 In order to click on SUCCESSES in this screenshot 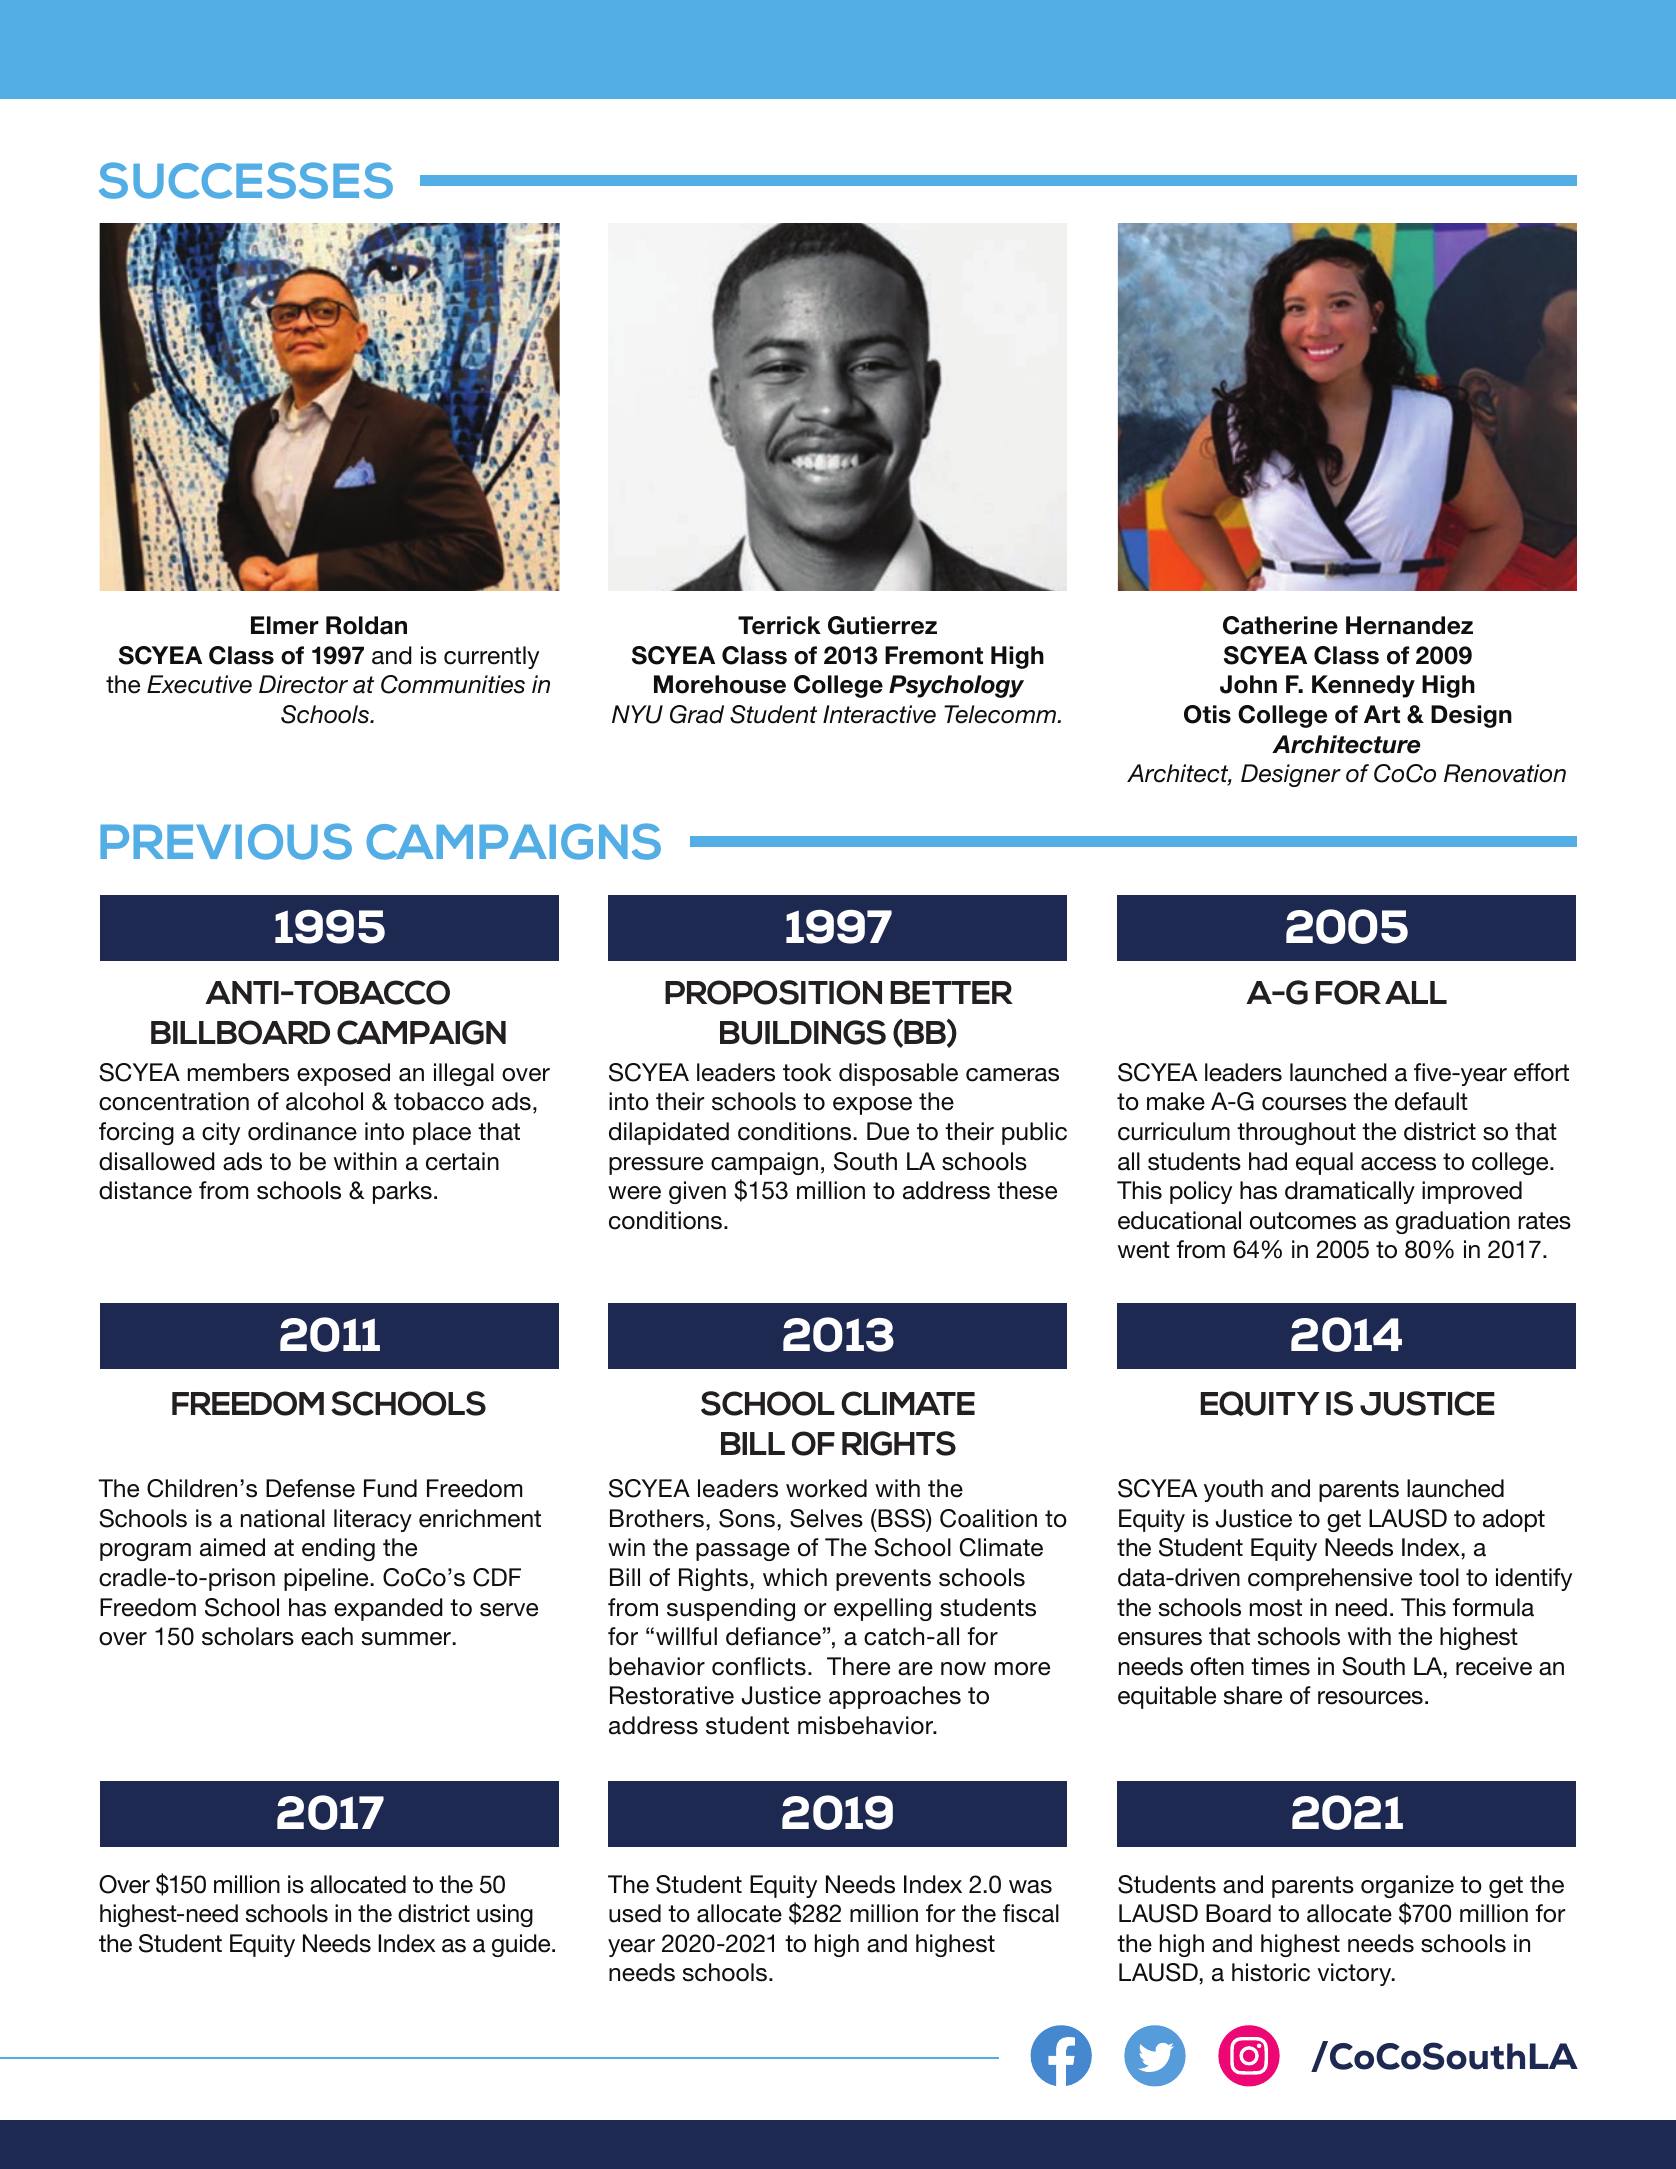, I will do `click(246, 180)`.
